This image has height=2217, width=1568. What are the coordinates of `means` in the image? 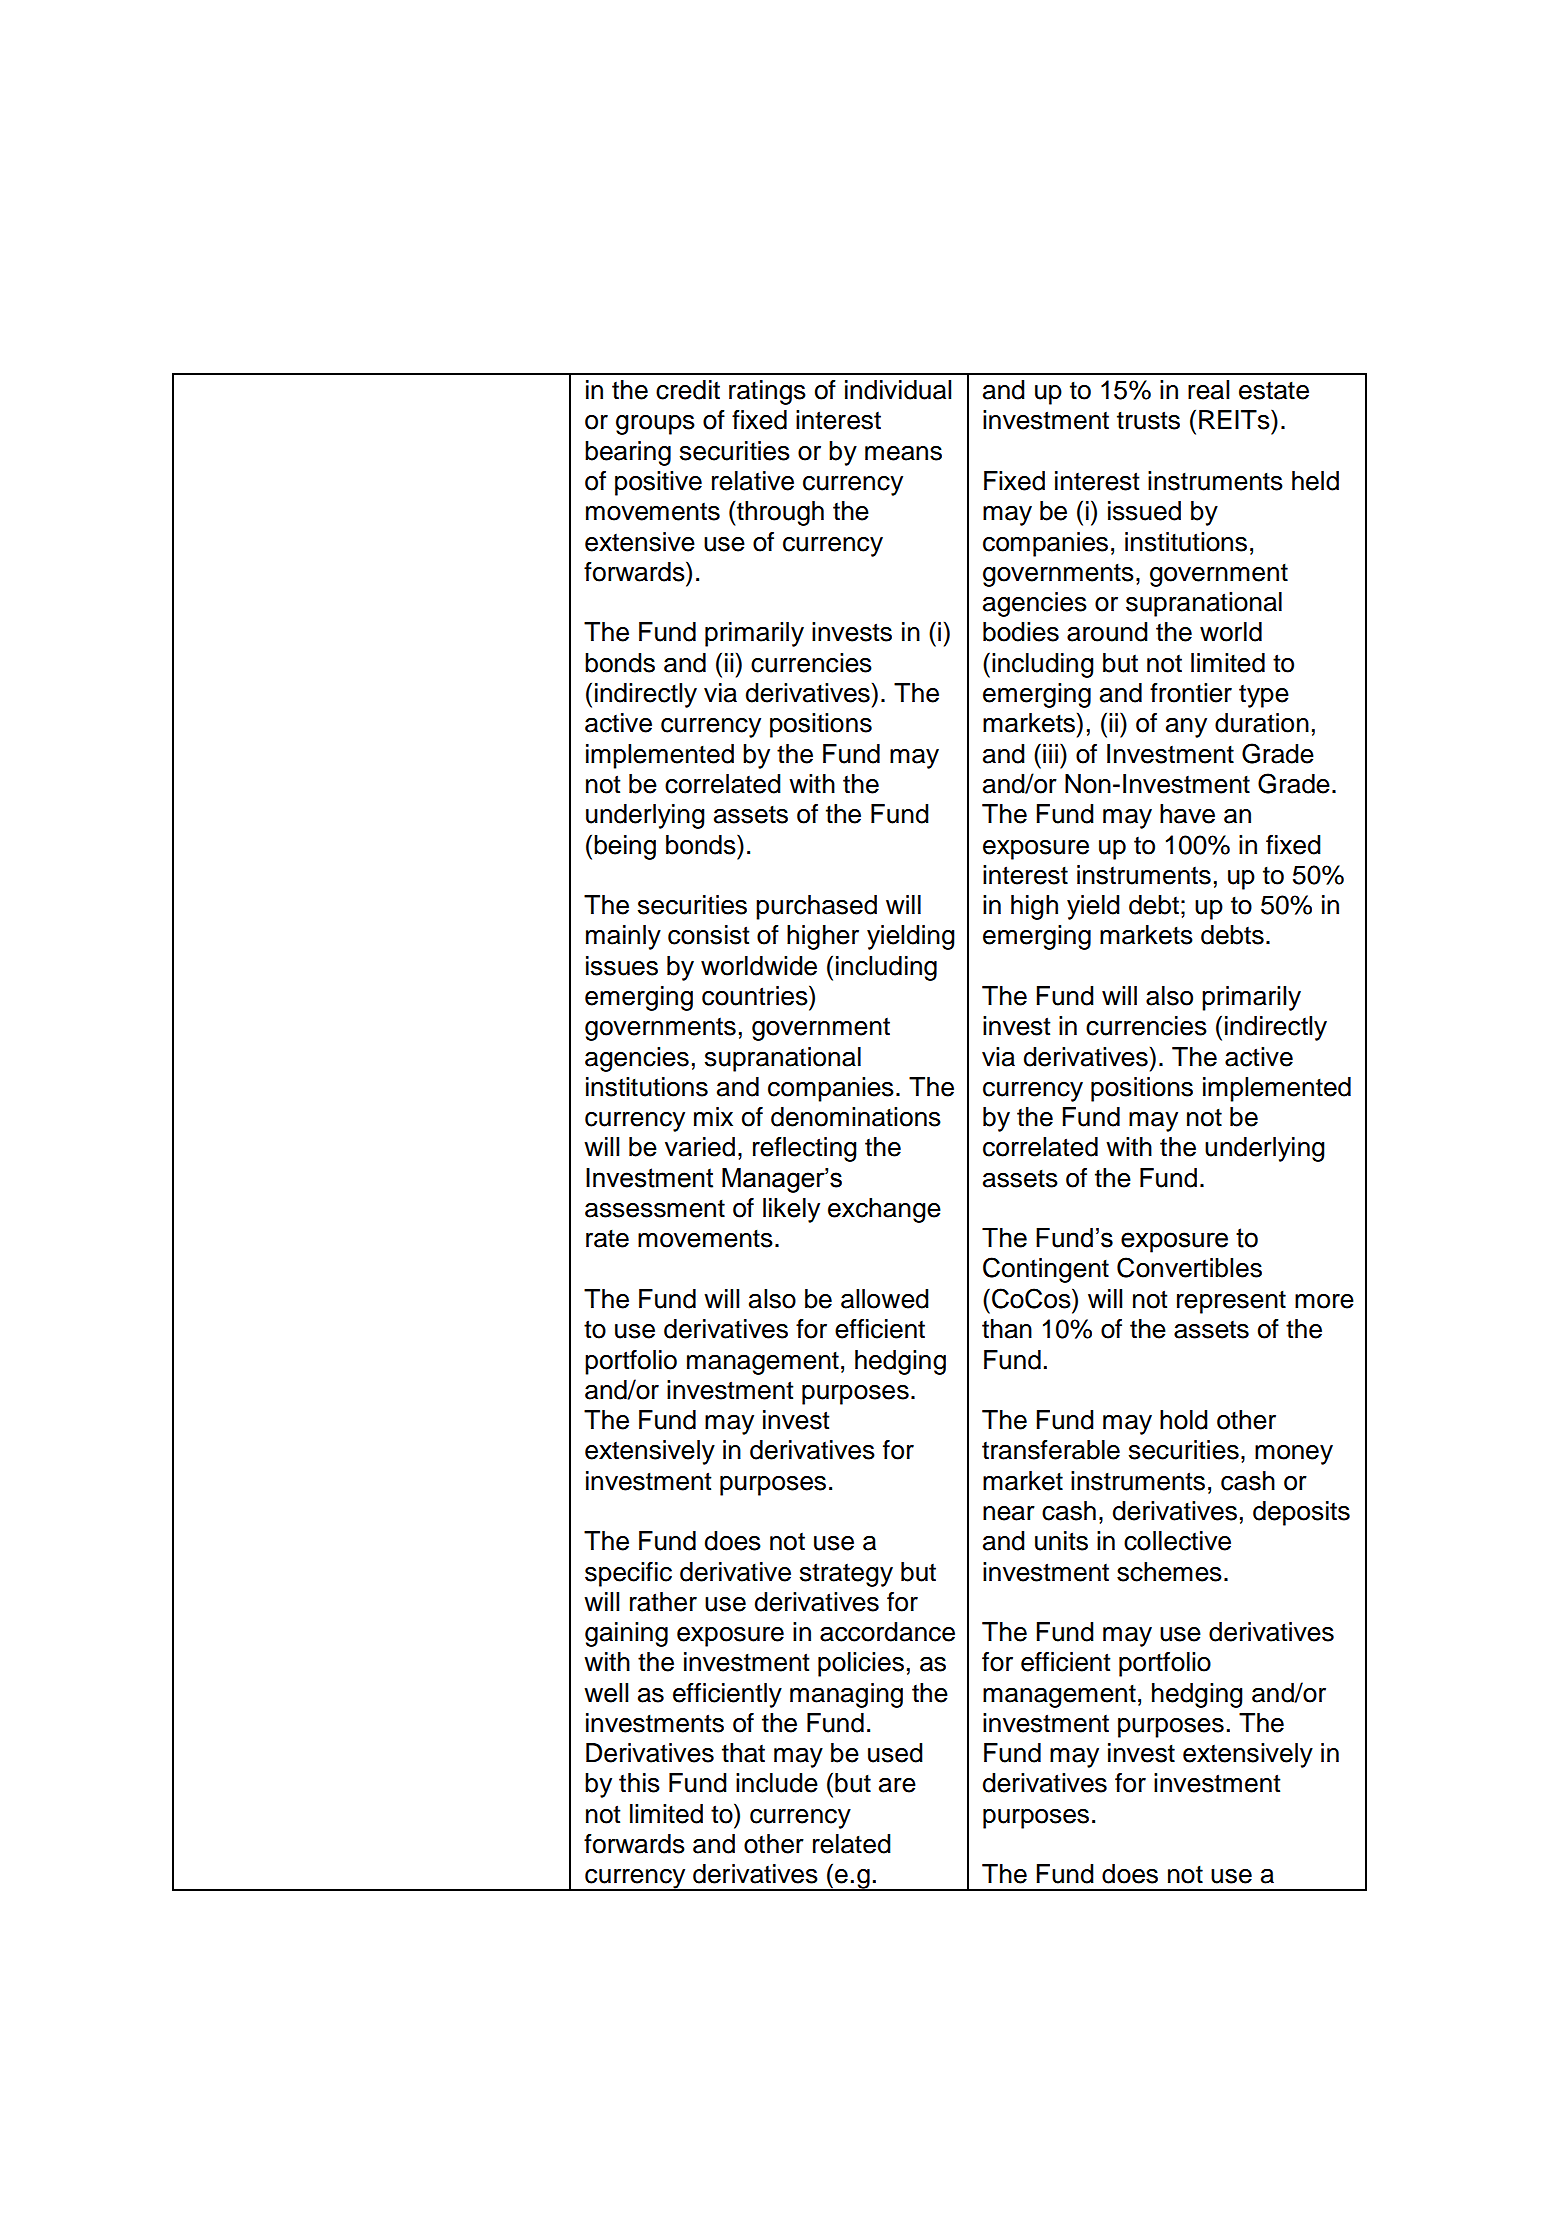 It's located at (903, 453).
